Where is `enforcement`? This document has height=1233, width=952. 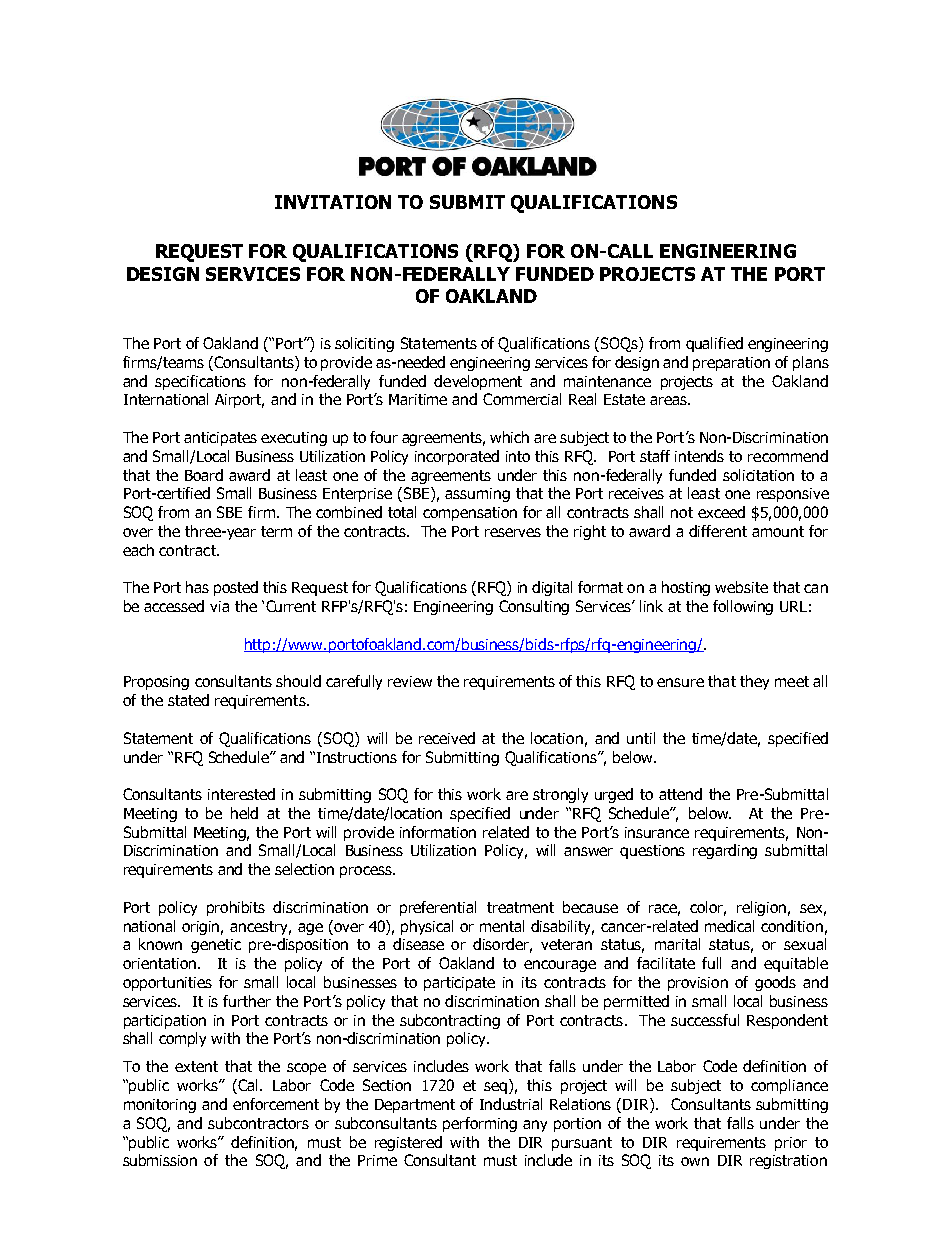 enforcement is located at coordinates (276, 1104).
